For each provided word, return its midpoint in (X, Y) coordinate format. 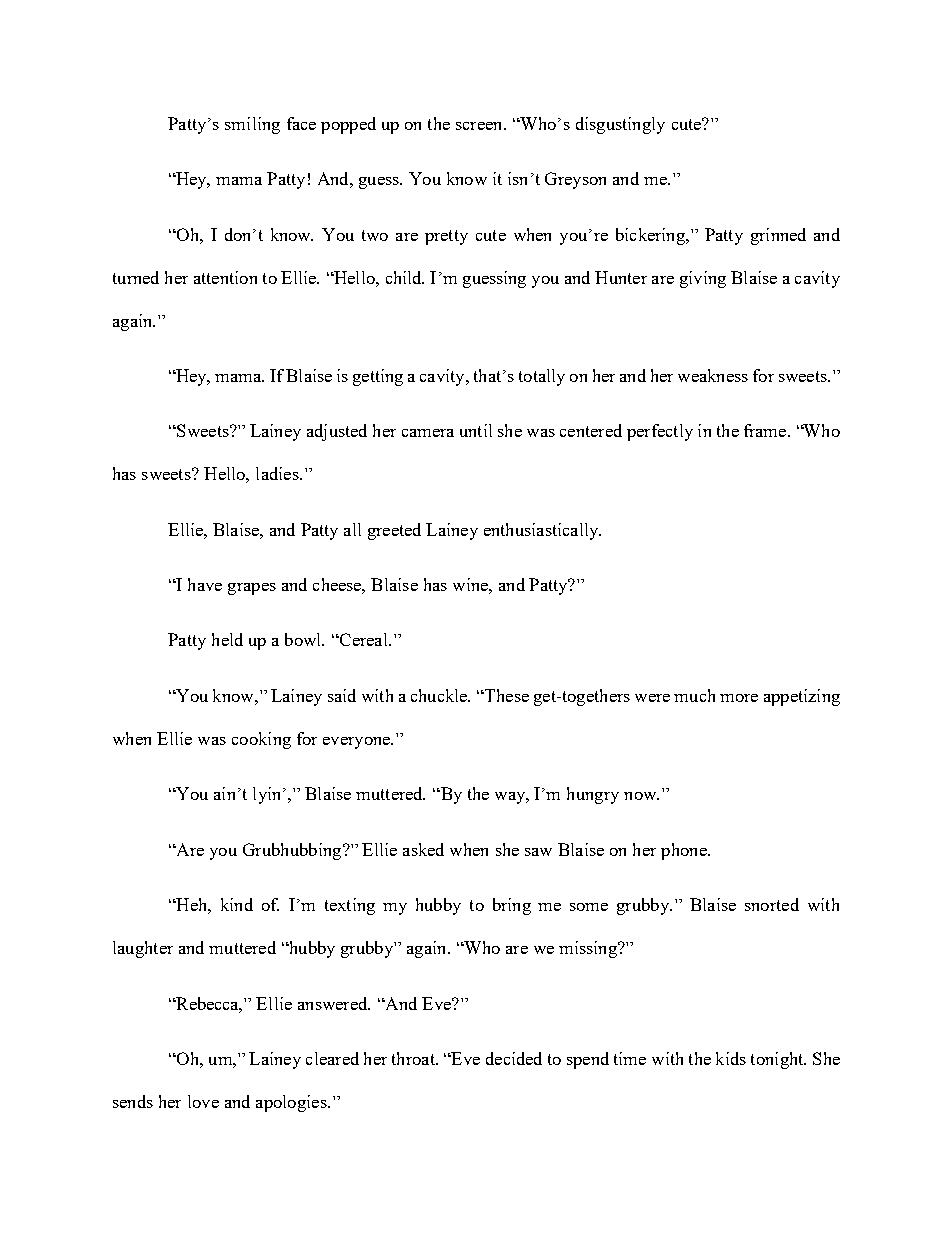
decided (514, 1058)
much (694, 695)
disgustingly (620, 125)
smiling (252, 125)
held (227, 639)
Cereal (364, 639)
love (203, 1101)
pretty (446, 237)
